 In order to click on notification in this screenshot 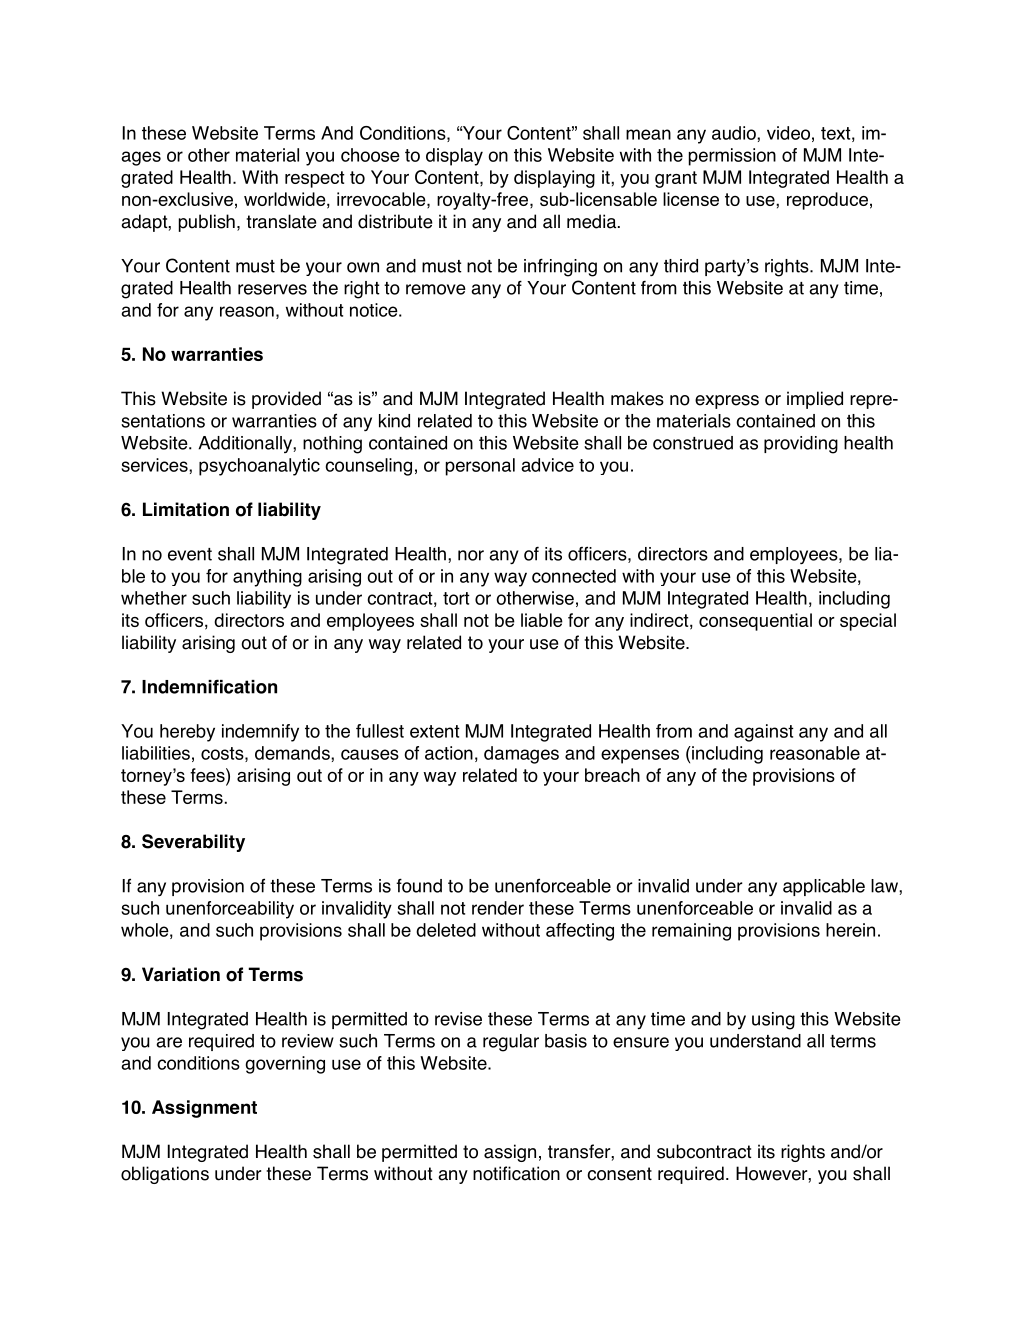, I will do `click(516, 1173)`.
